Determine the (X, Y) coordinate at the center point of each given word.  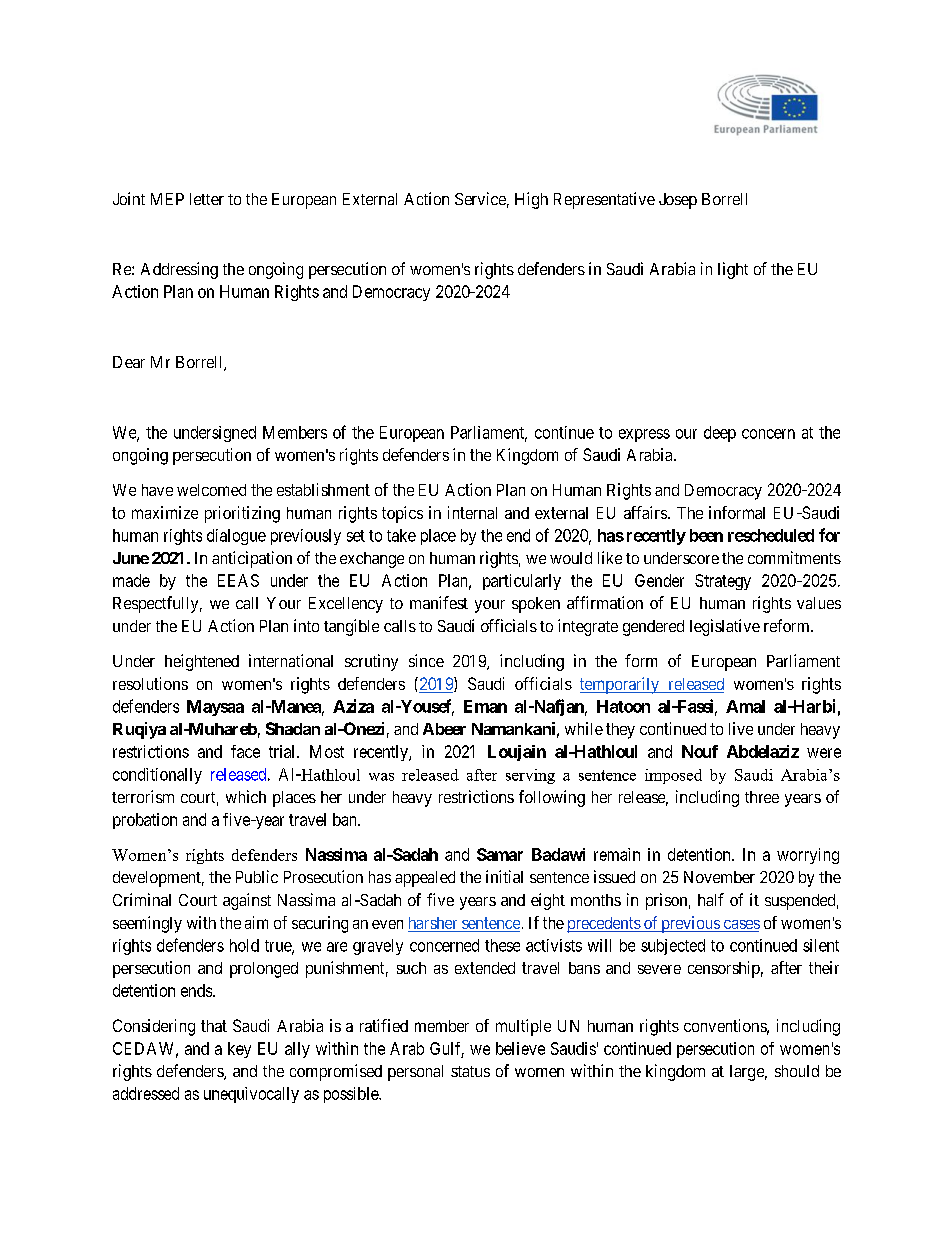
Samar (500, 854)
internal (472, 512)
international (291, 660)
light (733, 270)
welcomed (211, 490)
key (239, 1050)
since (426, 660)
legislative (725, 627)
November (719, 877)
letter (207, 199)
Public (257, 876)
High (531, 200)
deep (720, 434)
